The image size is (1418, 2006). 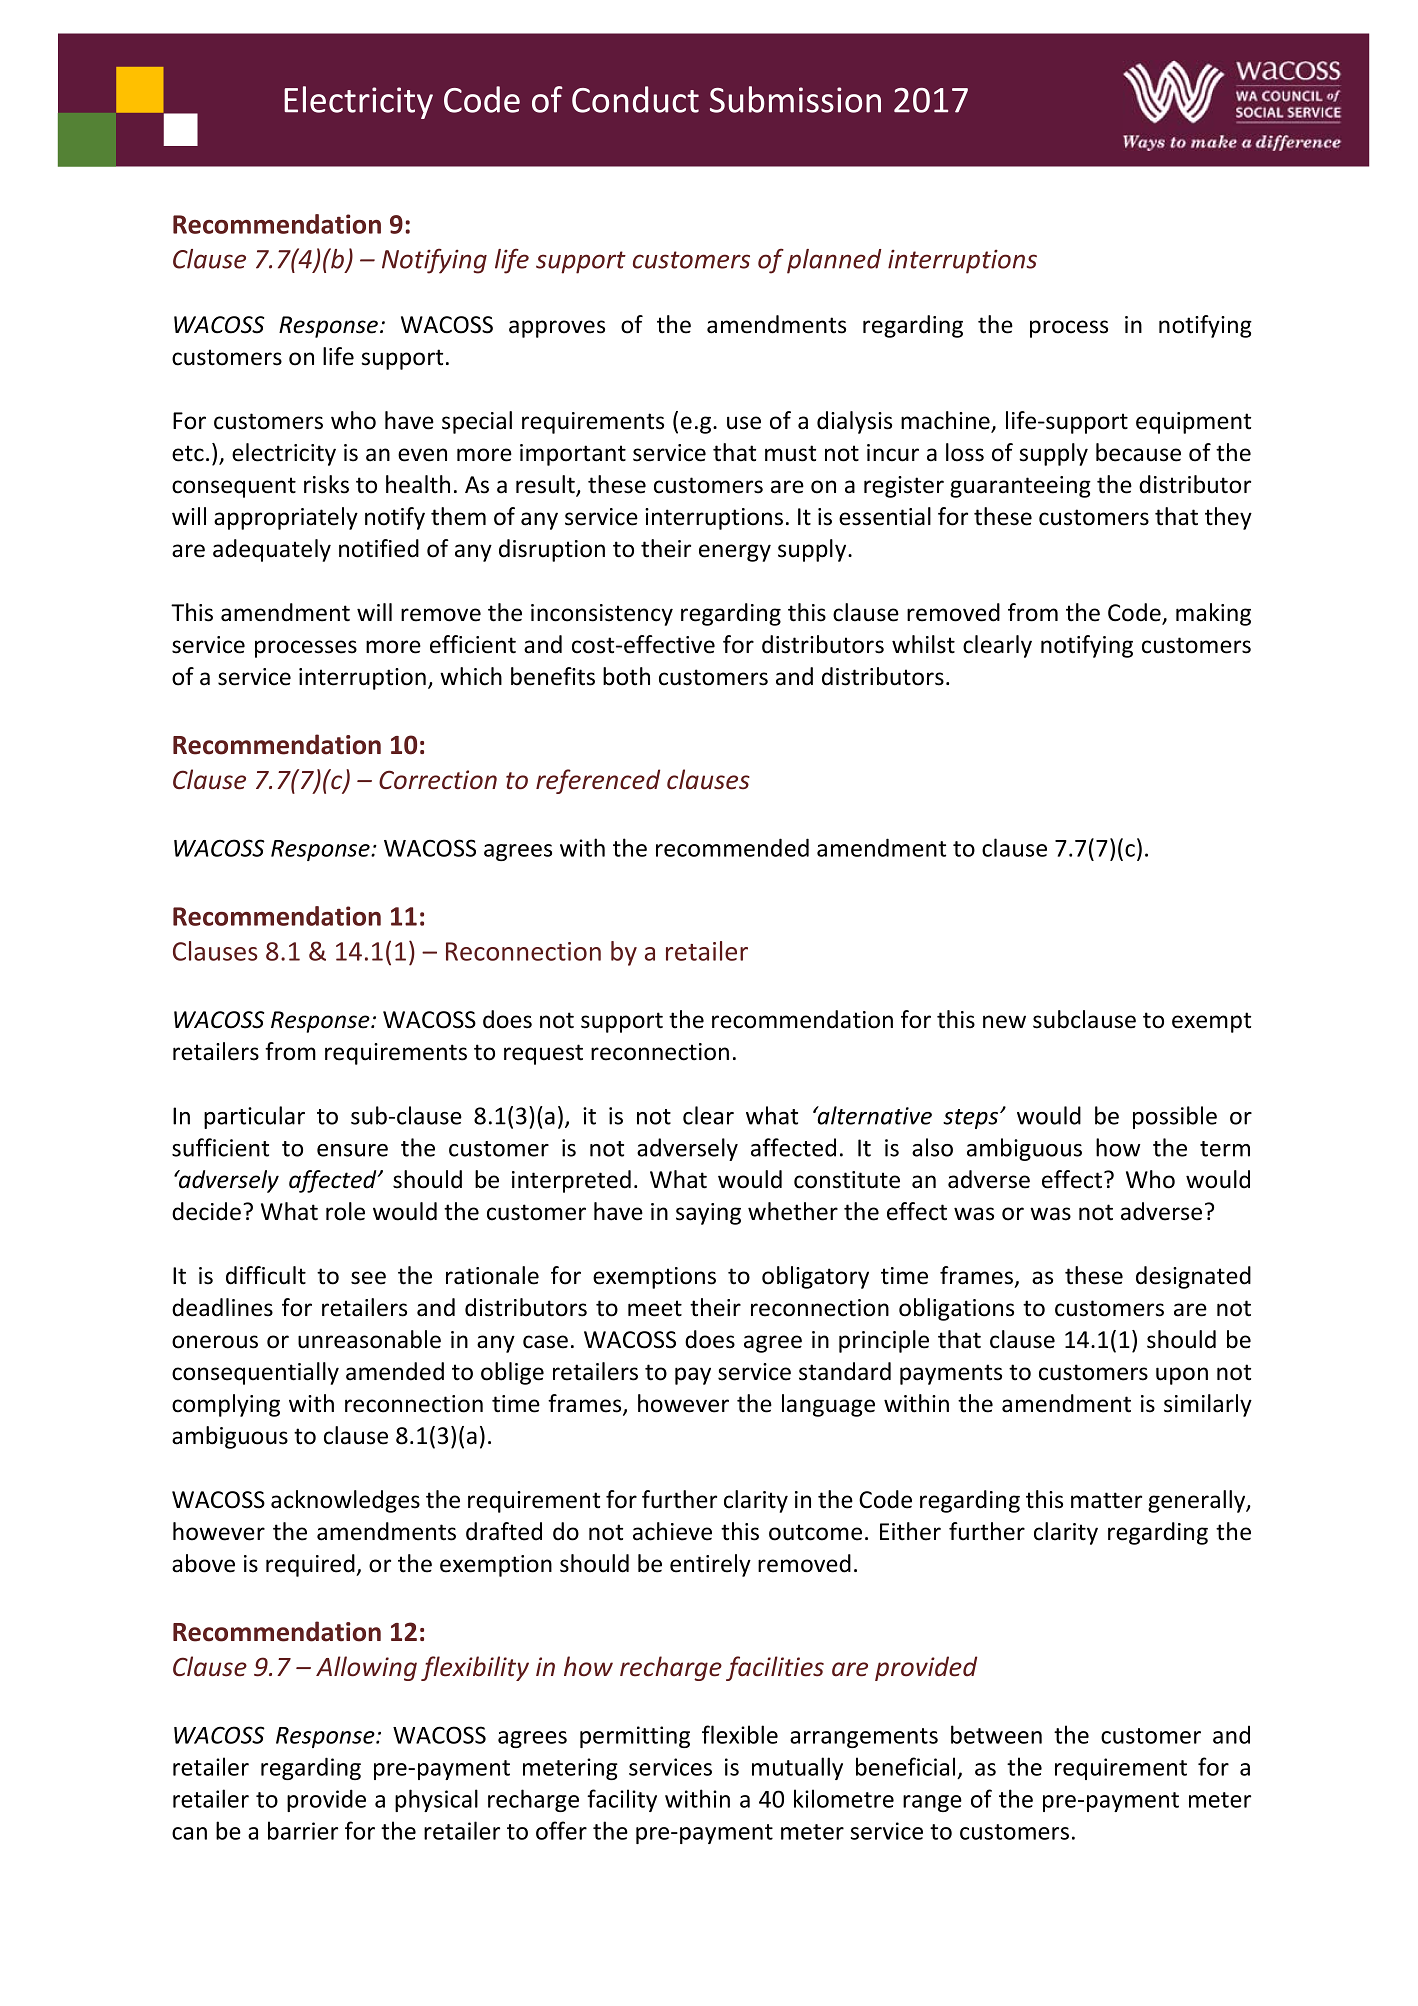 What do you see at coordinates (303, 1830) in the screenshot?
I see `barrier` at bounding box center [303, 1830].
